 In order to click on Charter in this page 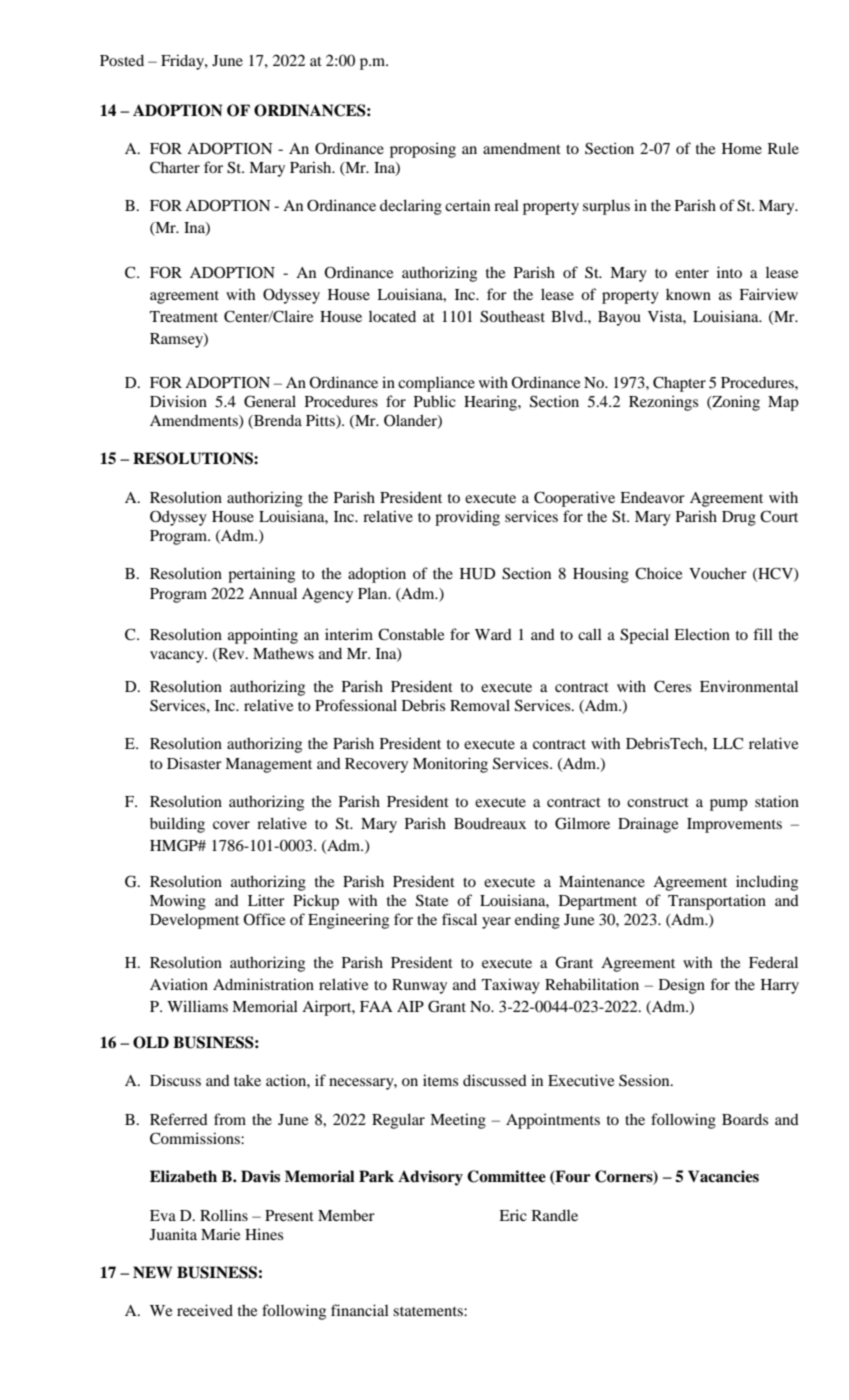, I will do `click(175, 167)`.
